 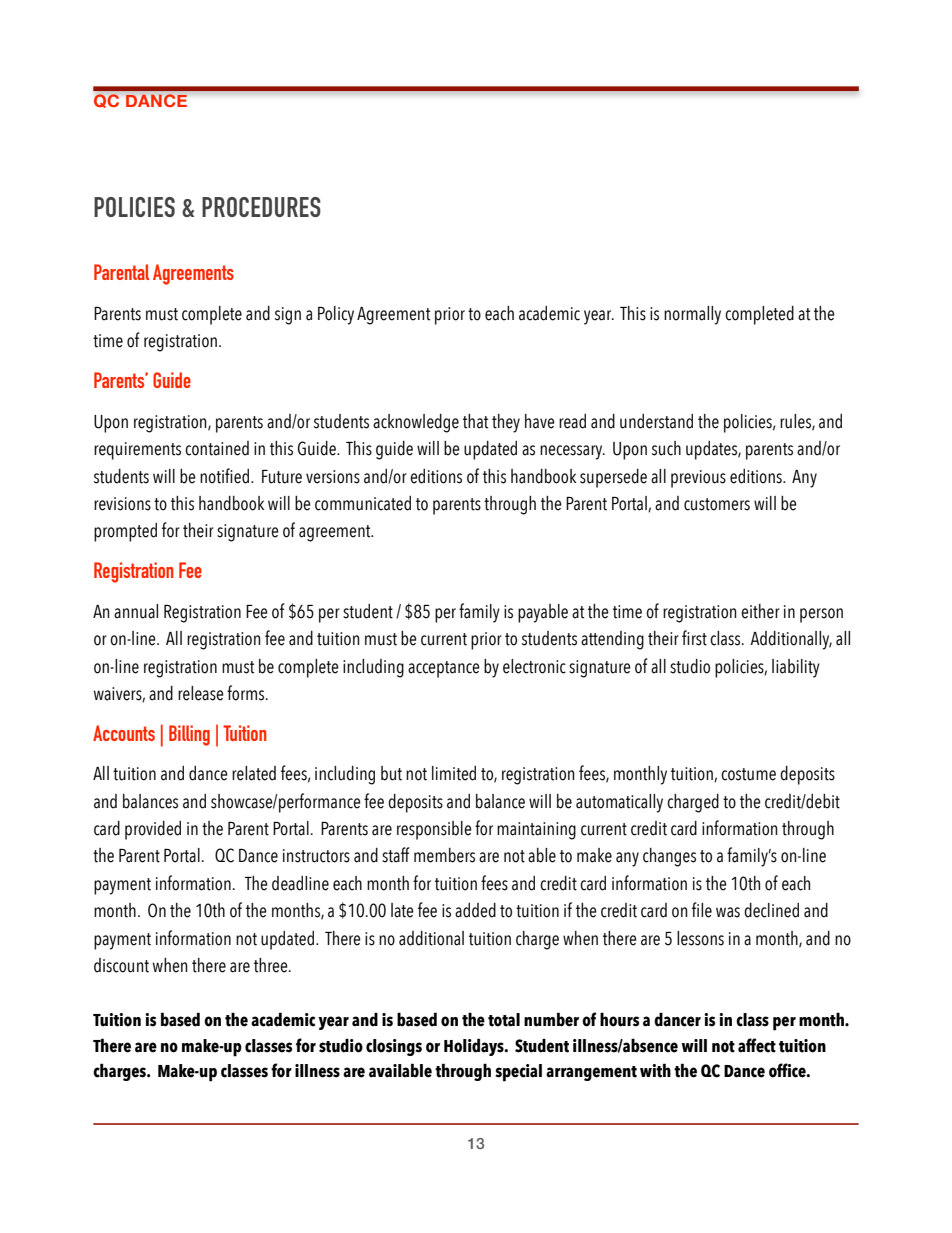 I want to click on such, so click(x=666, y=448).
